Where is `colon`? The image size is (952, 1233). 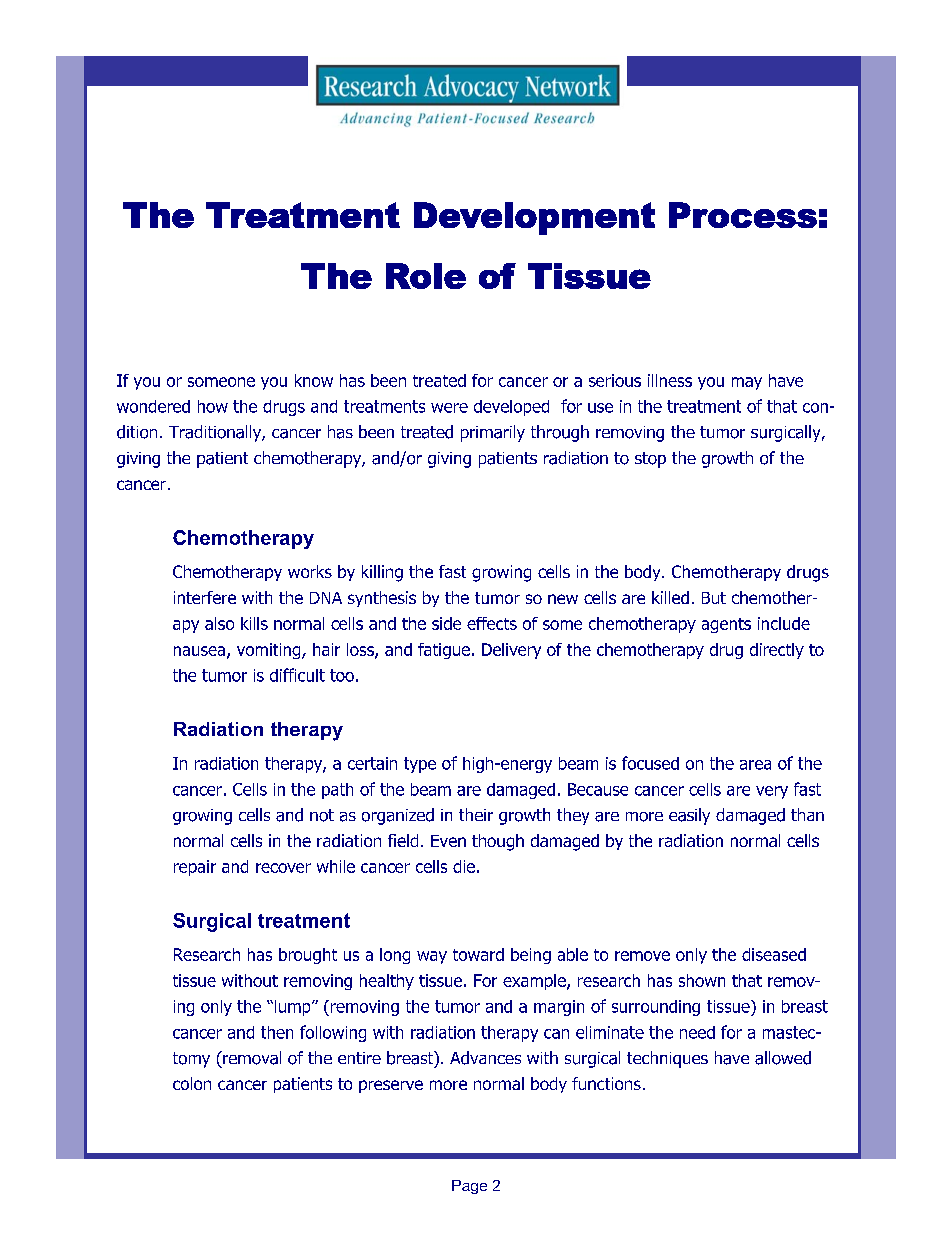 colon is located at coordinates (192, 1083).
